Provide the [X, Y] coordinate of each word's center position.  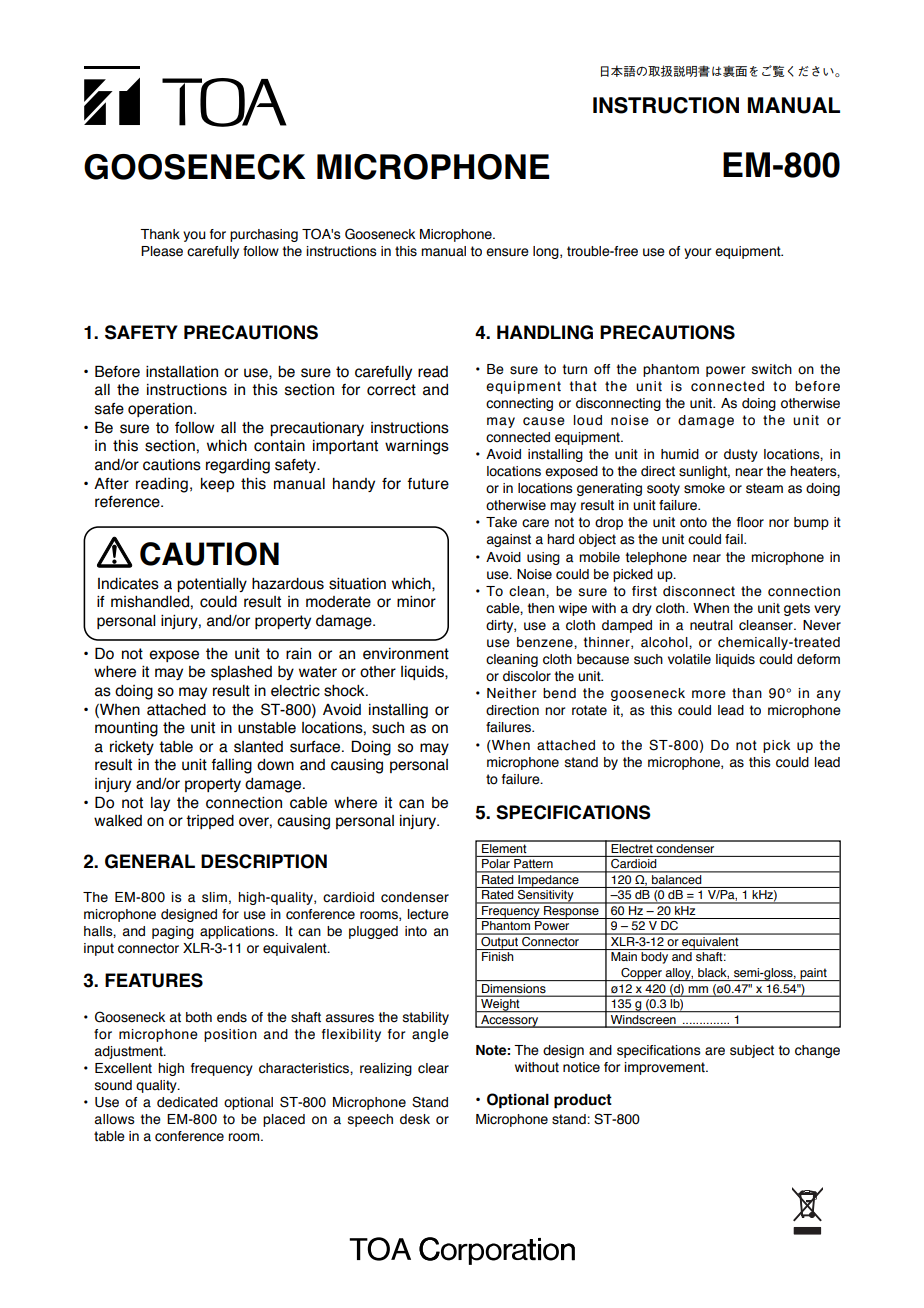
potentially [212, 585]
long [547, 252]
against [509, 540]
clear [433, 1068]
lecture [428, 914]
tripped [210, 822]
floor [750, 522]
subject [752, 1051]
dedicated [187, 1102]
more [709, 694]
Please [162, 251]
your [697, 253]
